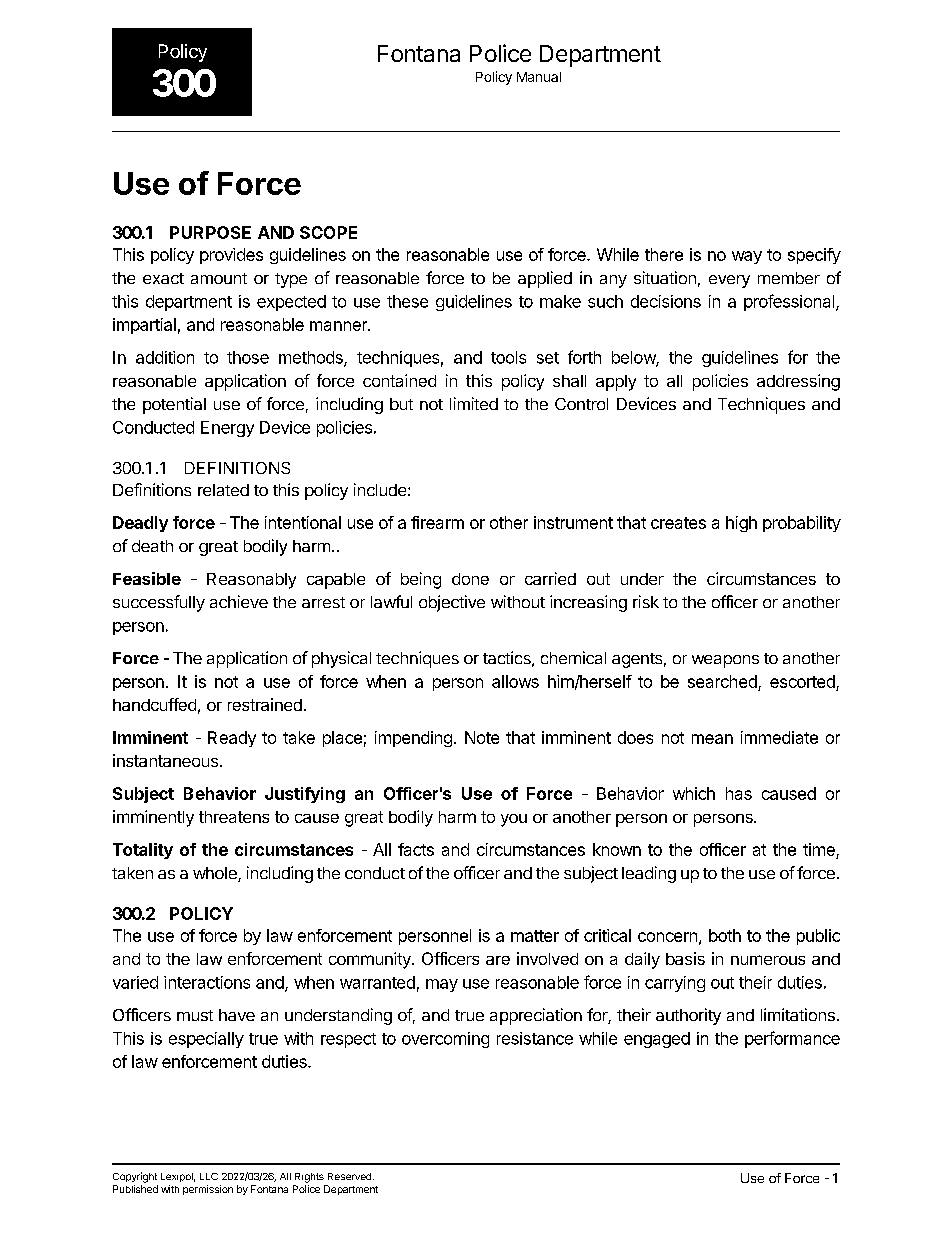 Image resolution: width=952 pixels, height=1233 pixels. I want to click on both, so click(725, 935).
